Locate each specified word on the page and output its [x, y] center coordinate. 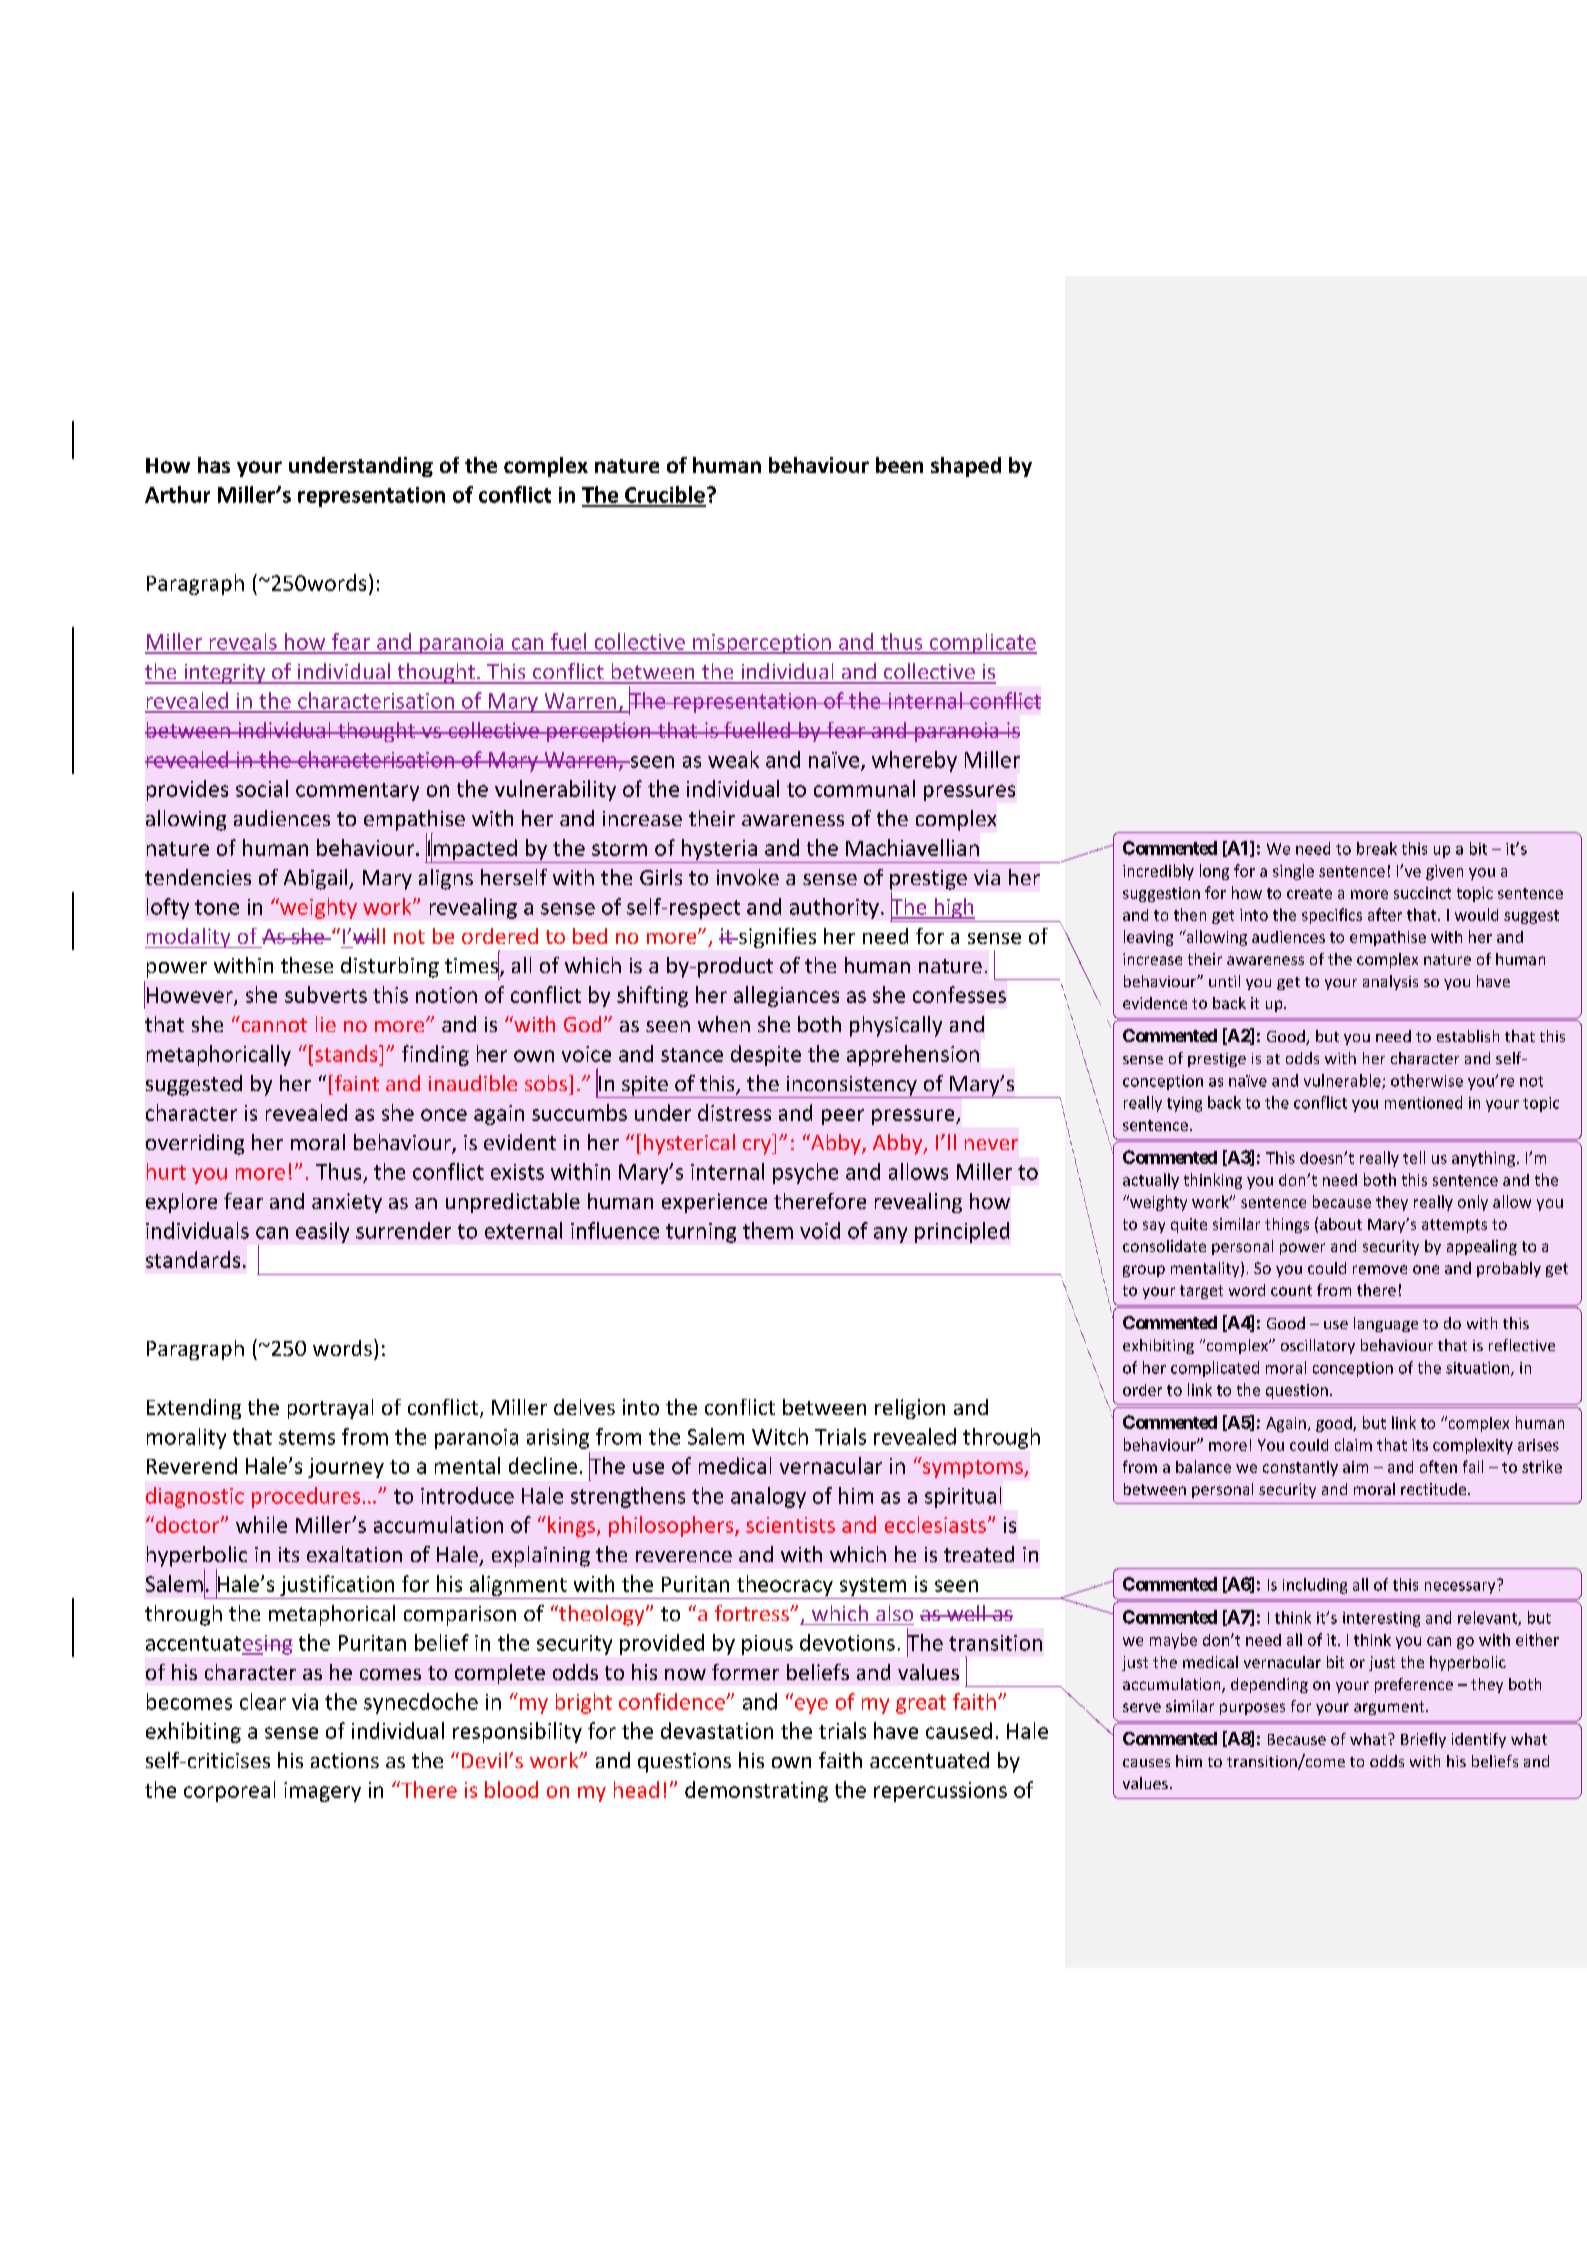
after [1385, 914]
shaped [966, 467]
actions [345, 1760]
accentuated [929, 1760]
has [214, 465]
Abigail [317, 879]
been [899, 465]
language [1386, 1324]
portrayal [330, 1409]
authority [834, 908]
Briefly [1423, 1740]
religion [910, 1409]
